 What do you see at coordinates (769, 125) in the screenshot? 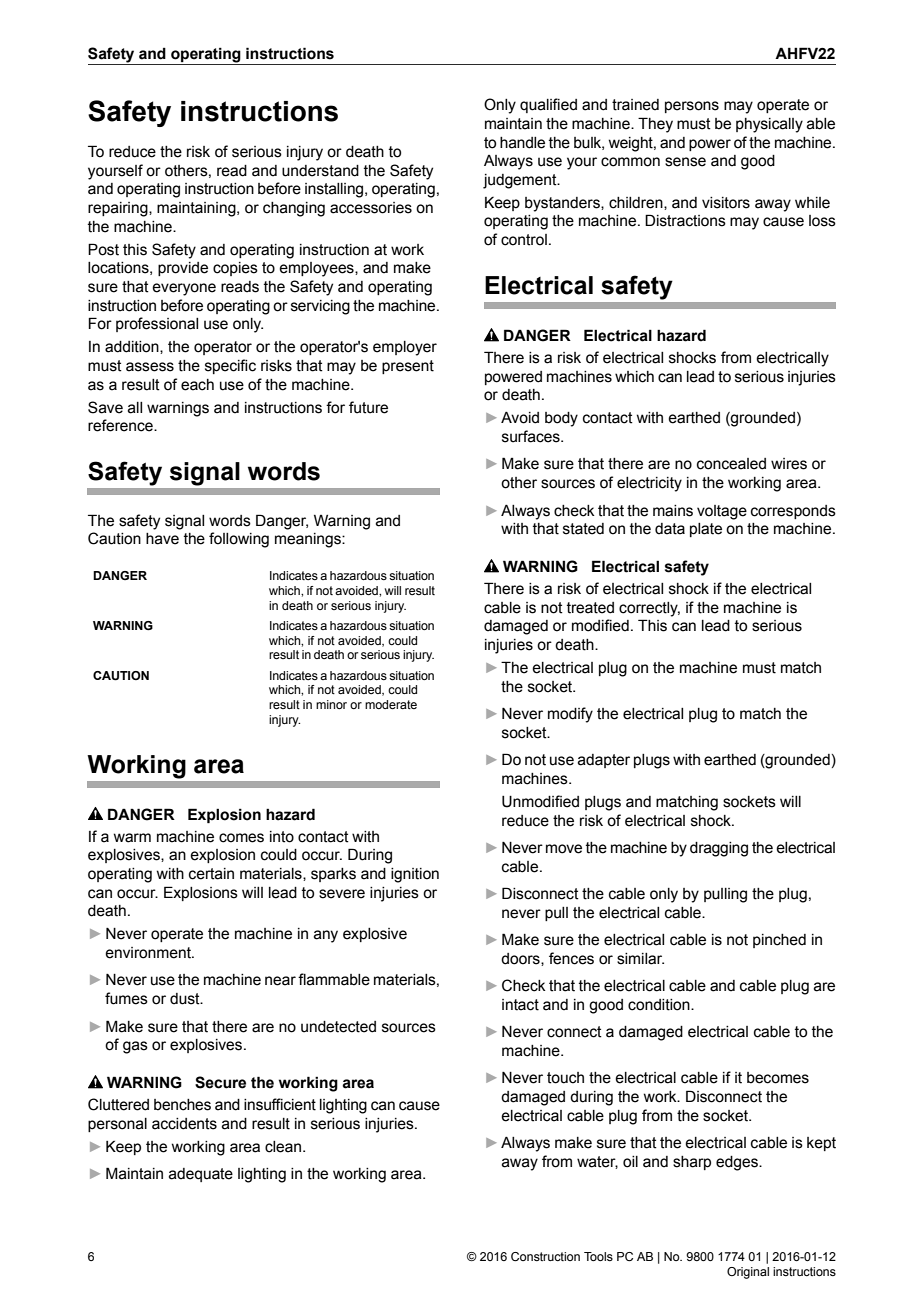
I see `physically` at bounding box center [769, 125].
